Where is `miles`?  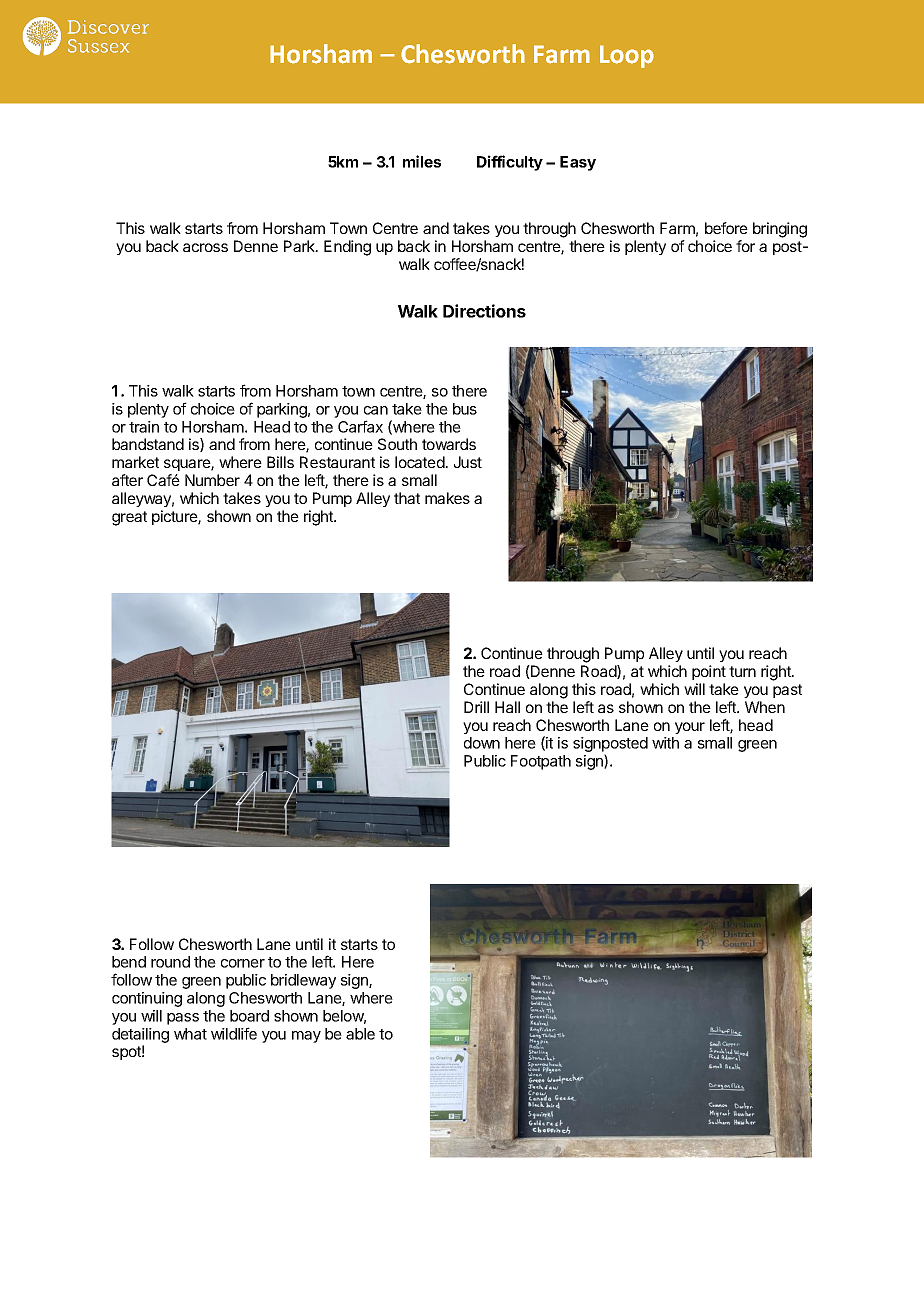 miles is located at coordinates (422, 161).
